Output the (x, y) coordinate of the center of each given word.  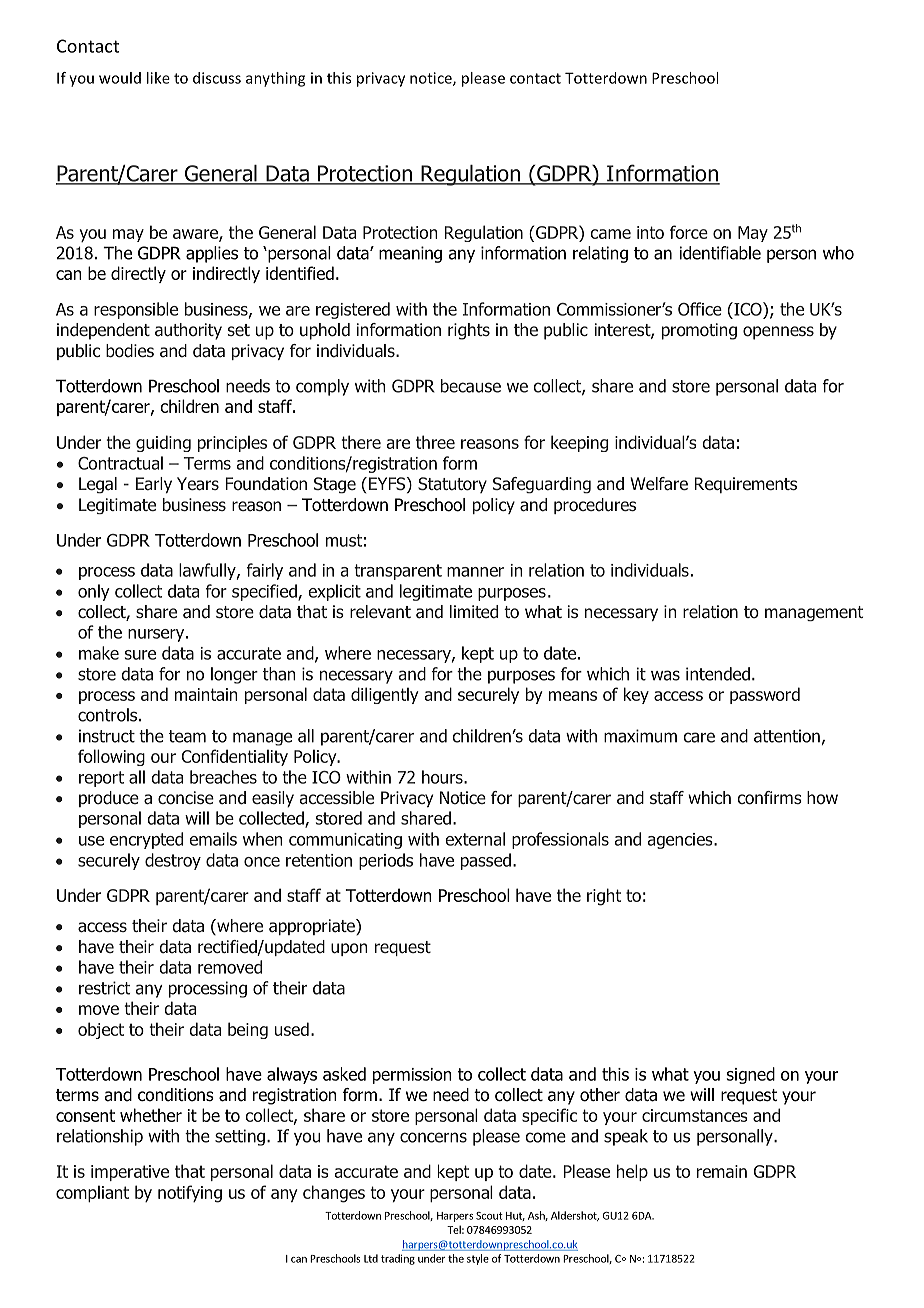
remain (722, 1171)
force (689, 232)
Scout (489, 1216)
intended (718, 674)
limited (474, 612)
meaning (410, 254)
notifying (190, 1194)
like (158, 78)
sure (140, 655)
